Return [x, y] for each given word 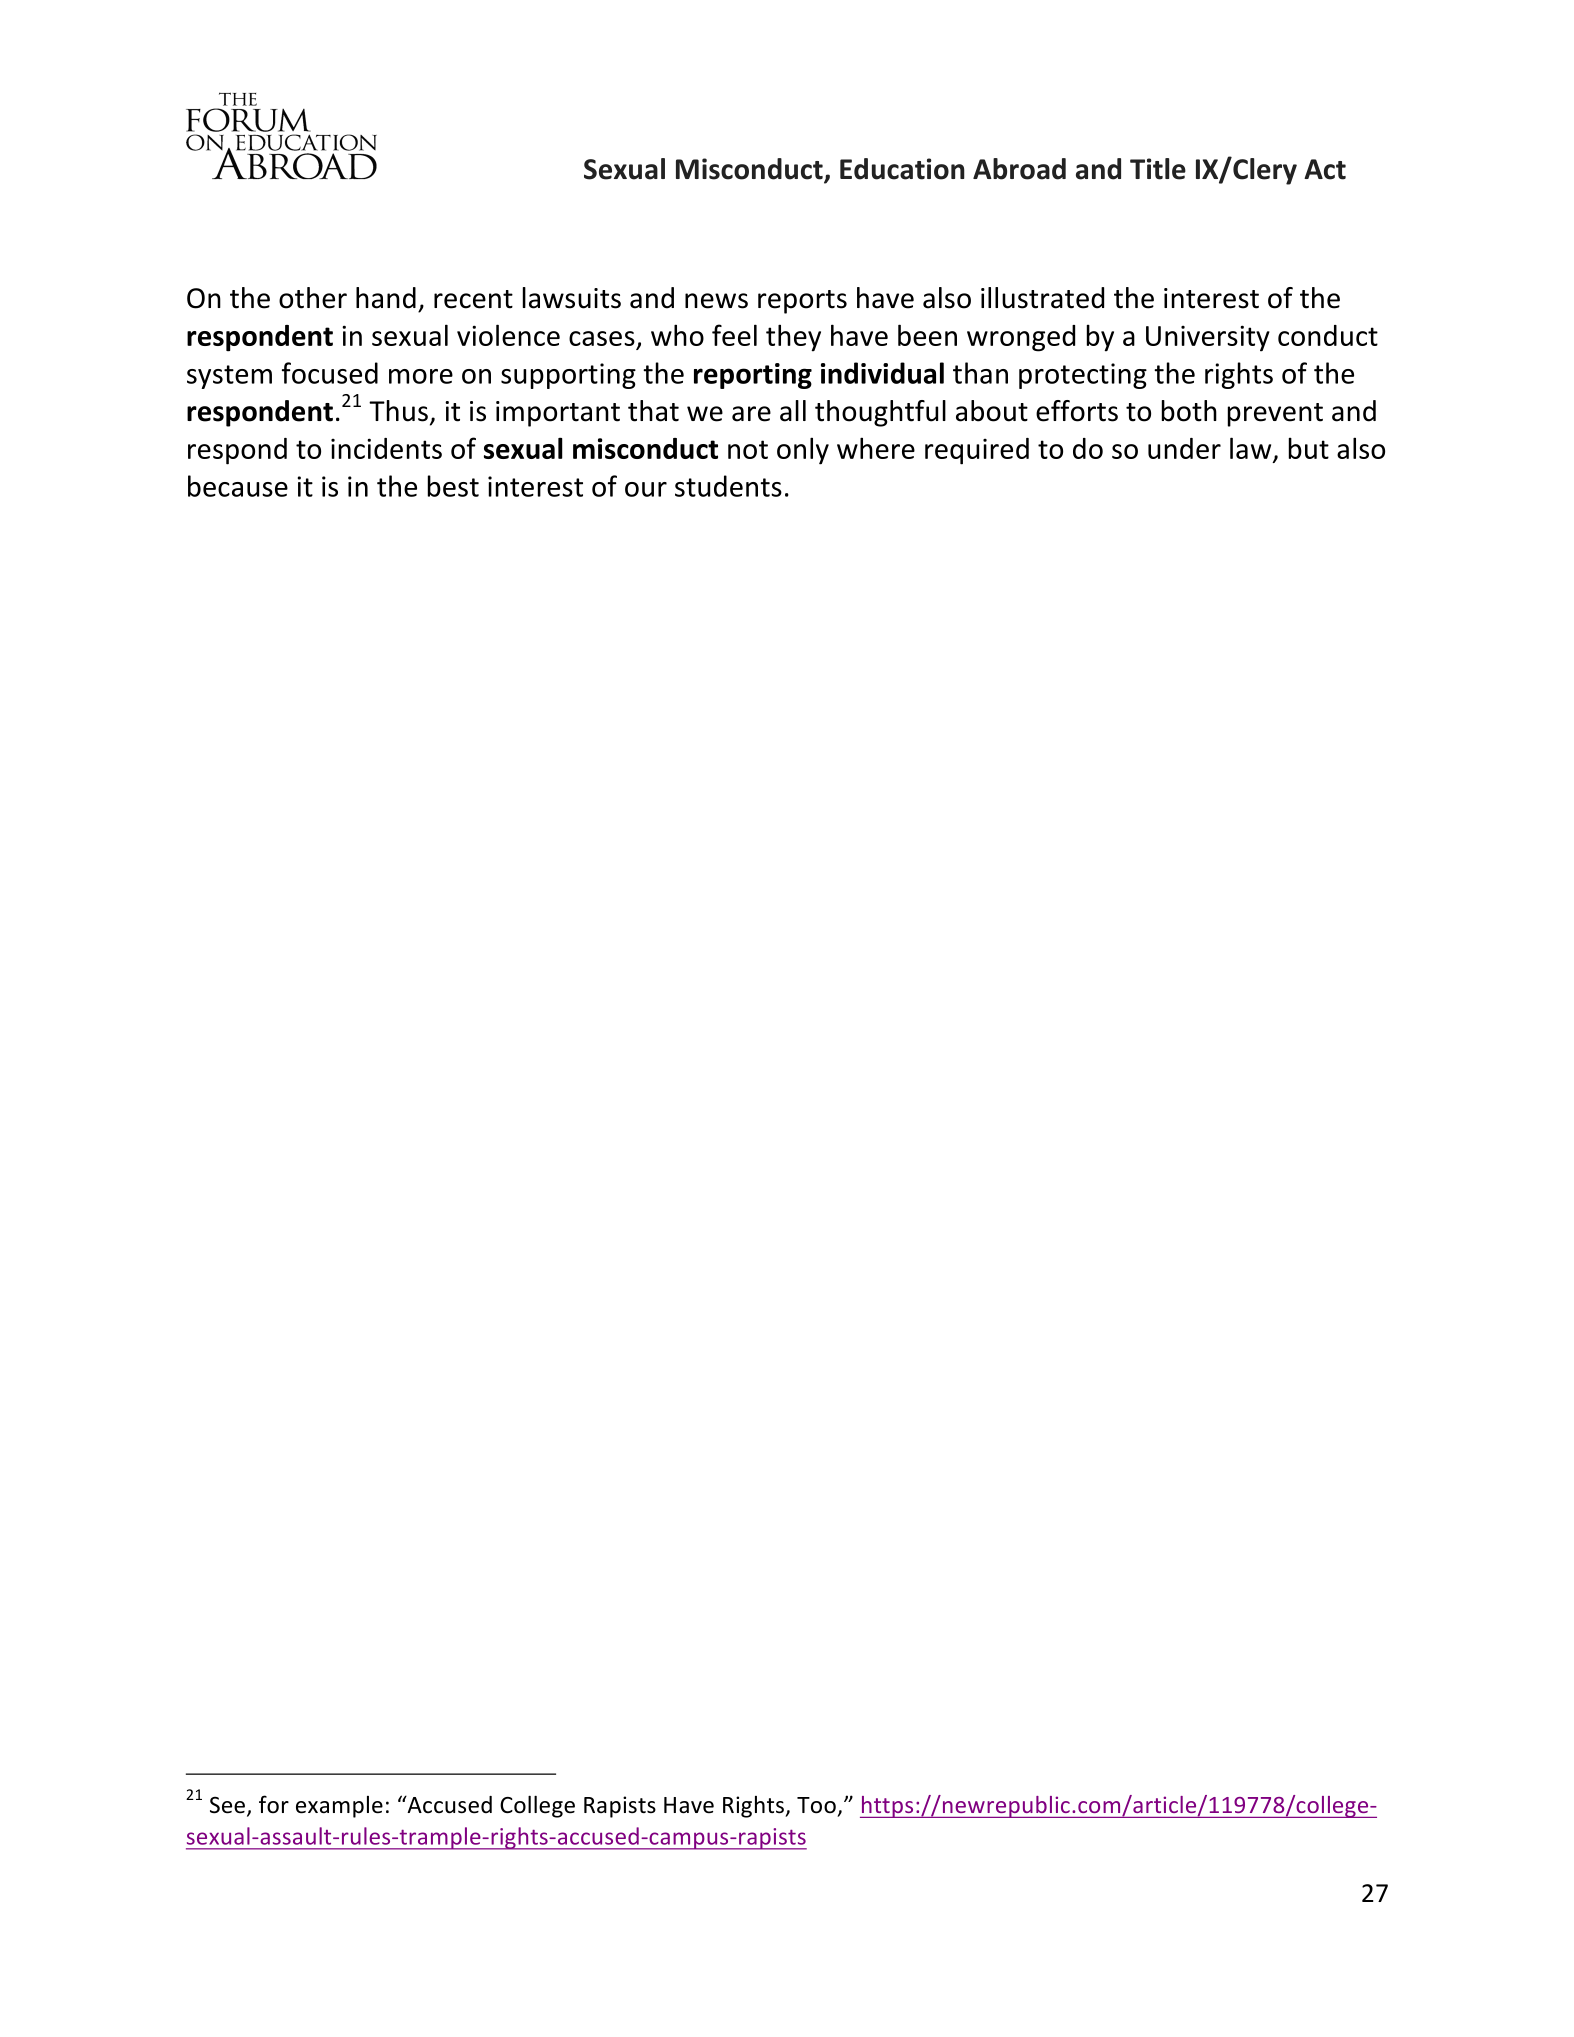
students [728, 486]
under [1184, 448]
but [1309, 448]
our [646, 489]
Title [1158, 169]
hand [386, 298]
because [238, 486]
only [803, 451]
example [339, 1807]
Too [816, 1805]
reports [802, 302]
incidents [386, 448]
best [453, 486]
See [227, 1805]
